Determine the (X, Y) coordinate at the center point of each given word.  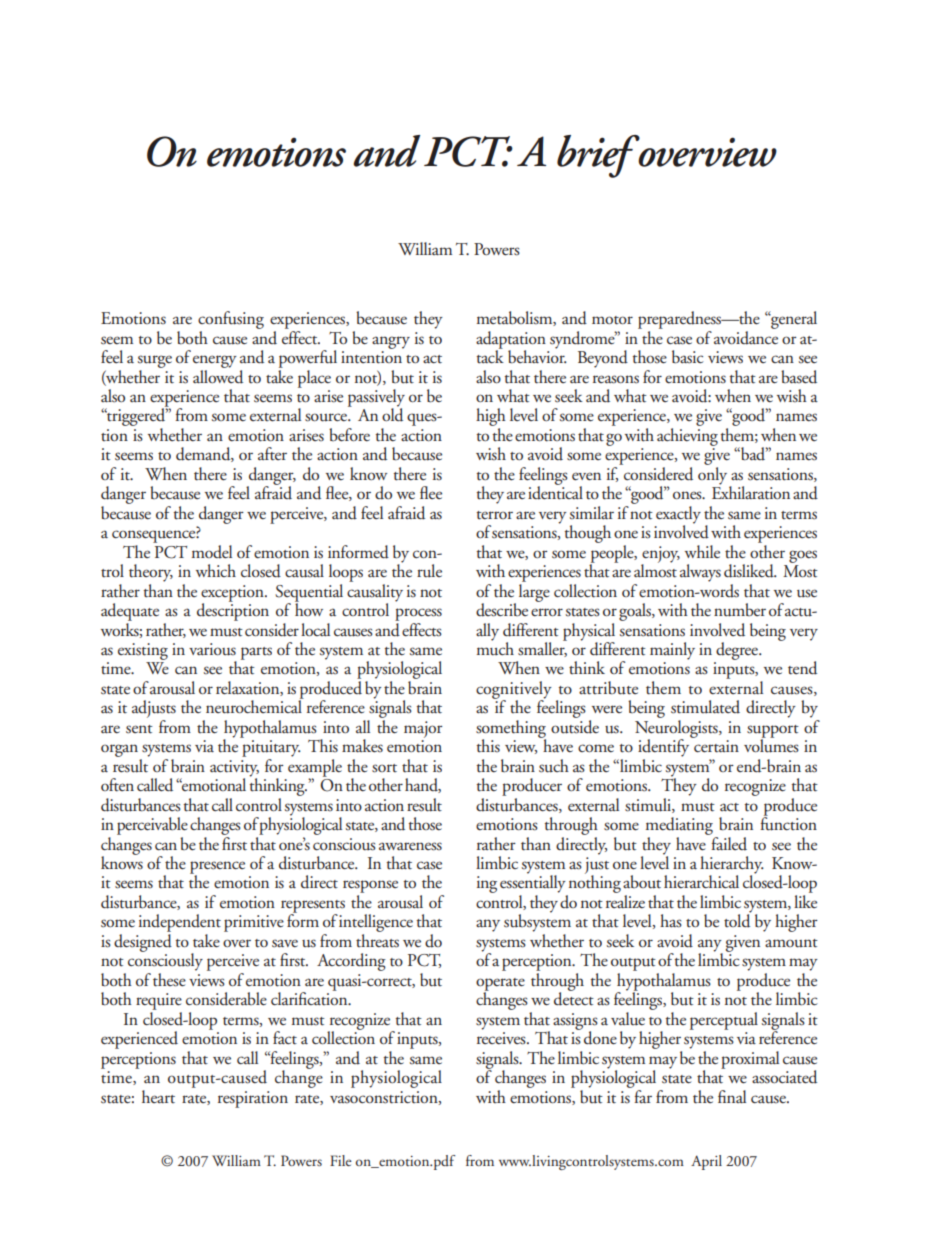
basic (687, 357)
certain (716, 746)
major (423, 729)
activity (234, 769)
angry (391, 342)
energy (215, 361)
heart (158, 1096)
